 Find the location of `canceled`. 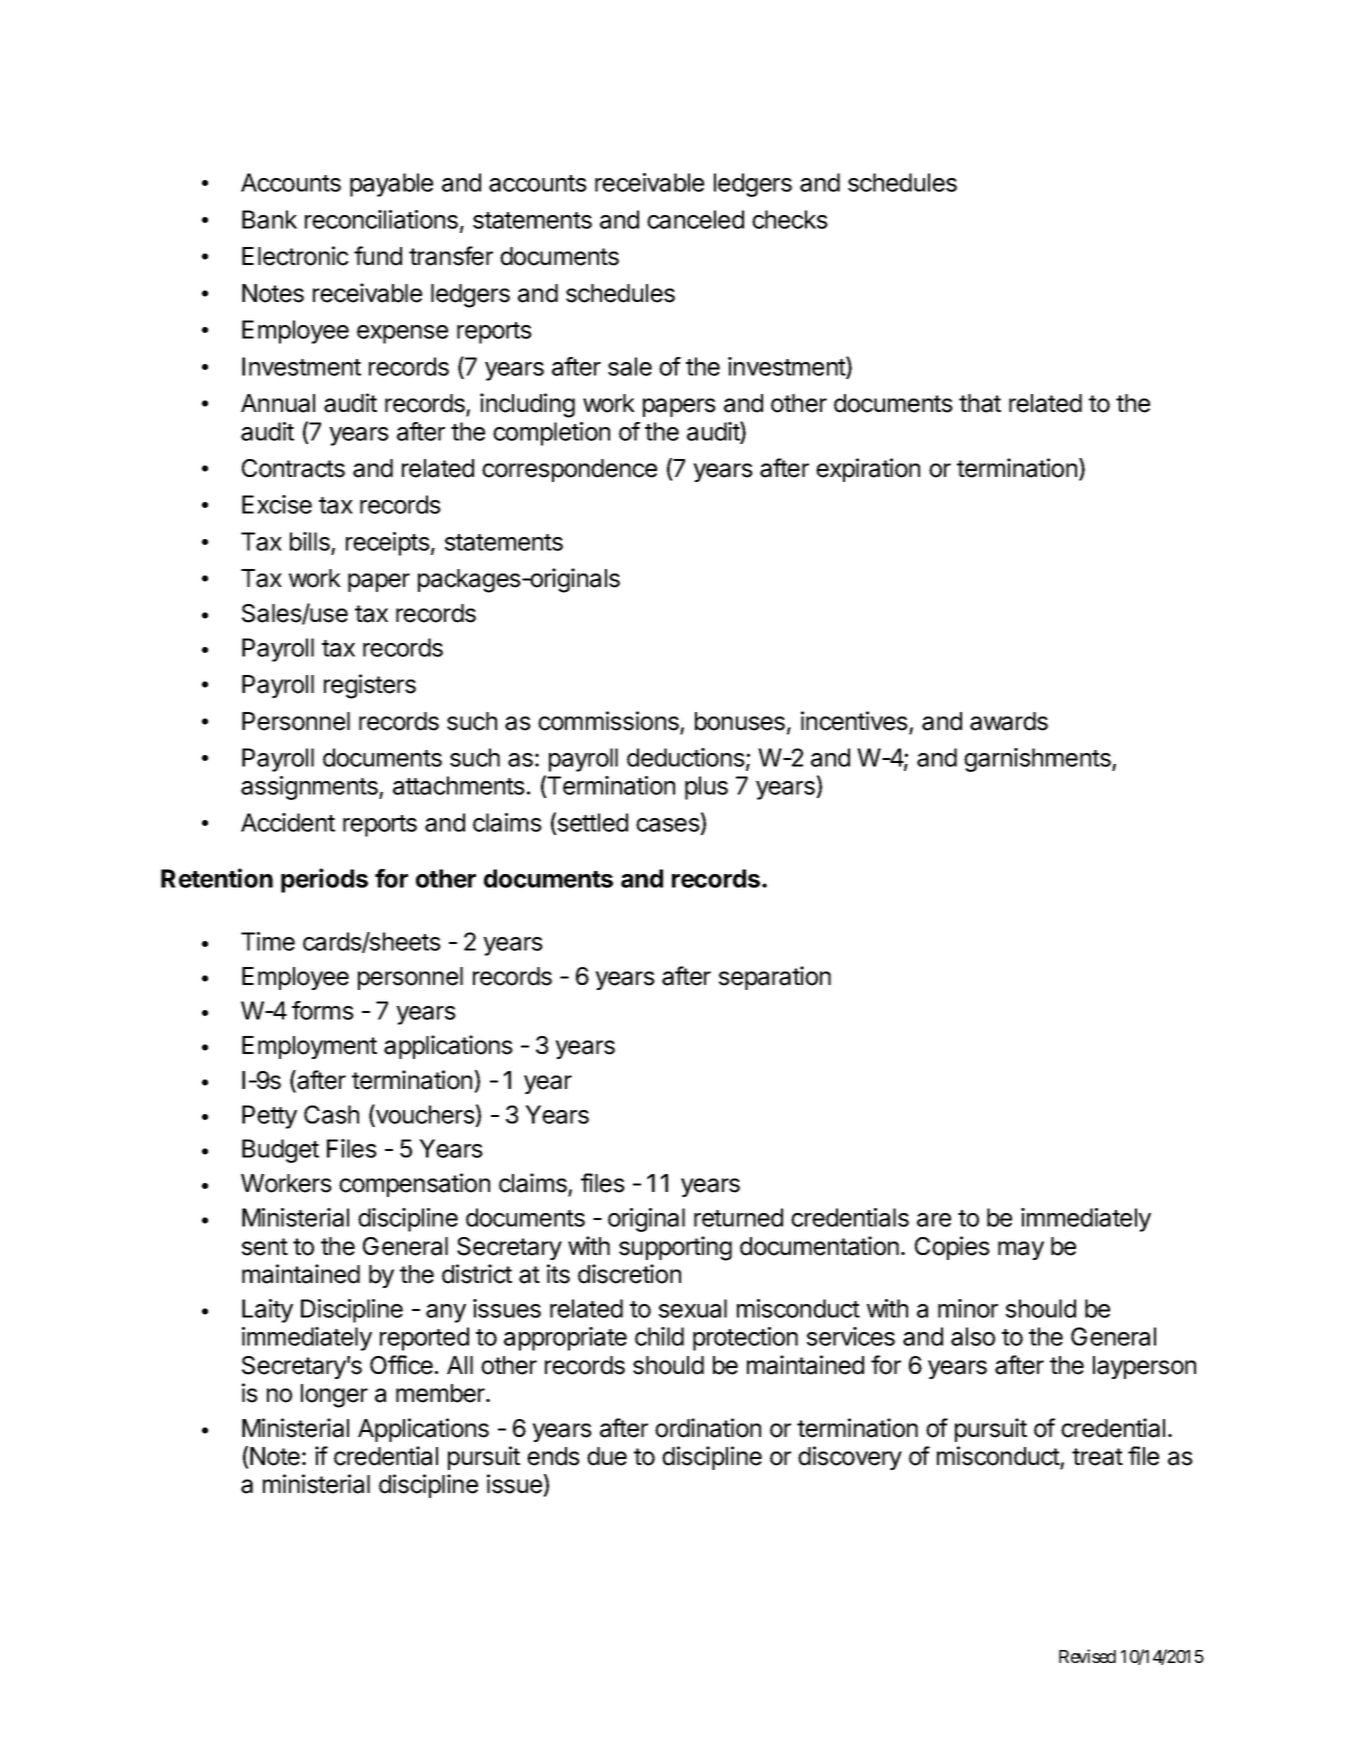

canceled is located at coordinates (695, 219).
